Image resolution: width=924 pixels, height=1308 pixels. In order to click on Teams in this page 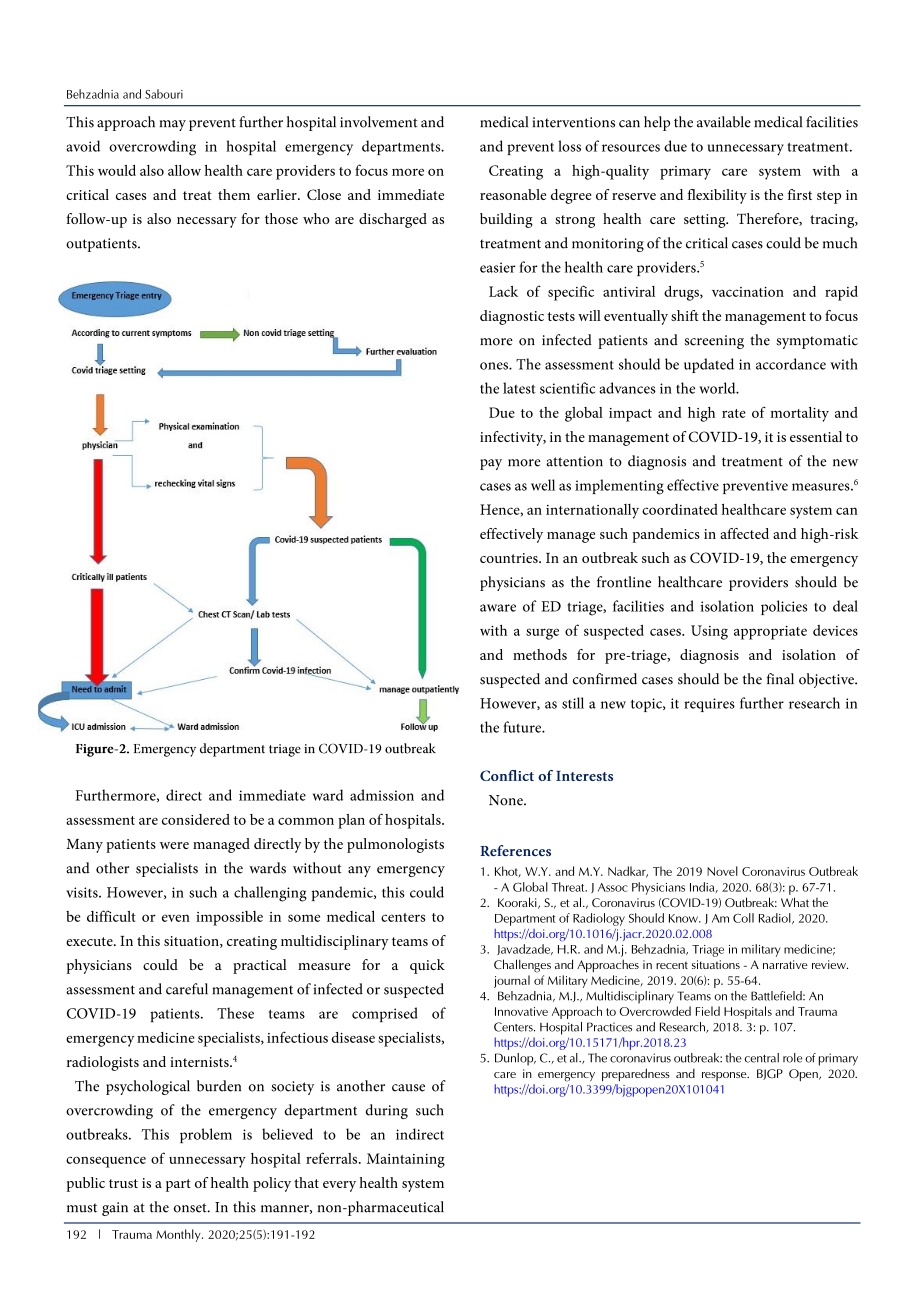, I will do `click(694, 996)`.
